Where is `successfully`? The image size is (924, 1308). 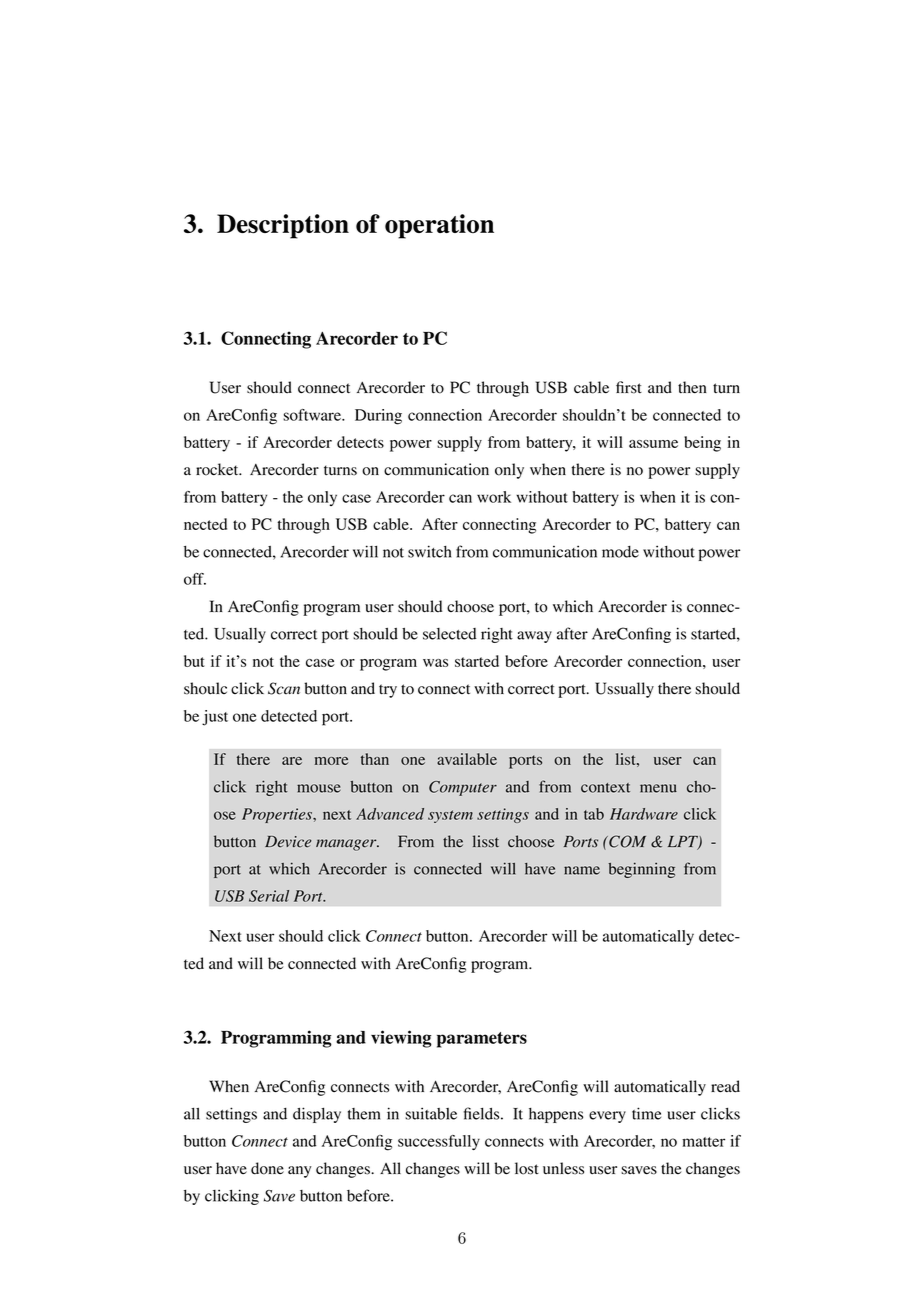
successfully is located at coordinates (439, 1142).
